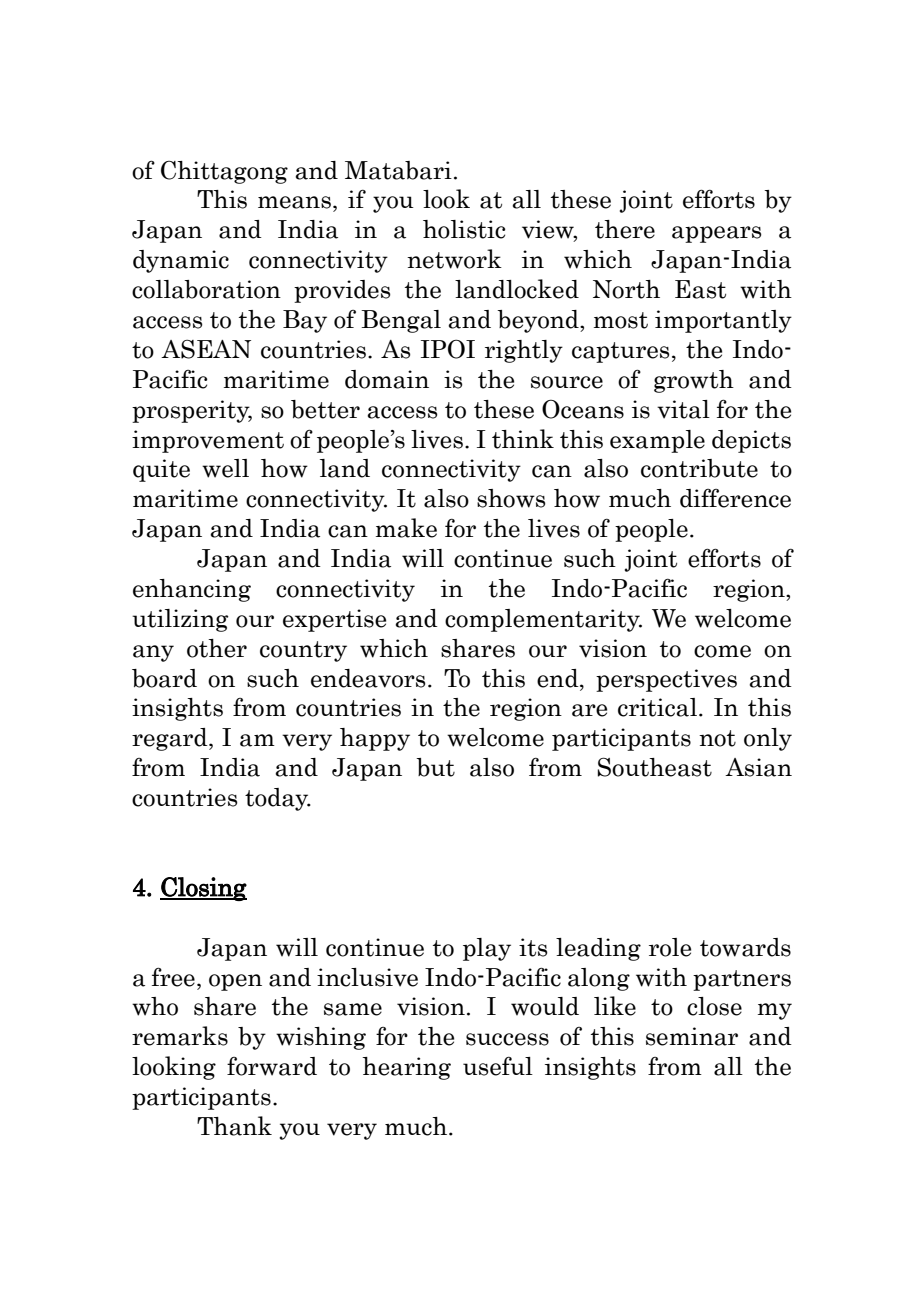 The width and height of the screenshot is (924, 1308). What do you see at coordinates (717, 234) in the screenshot?
I see `appears` at bounding box center [717, 234].
